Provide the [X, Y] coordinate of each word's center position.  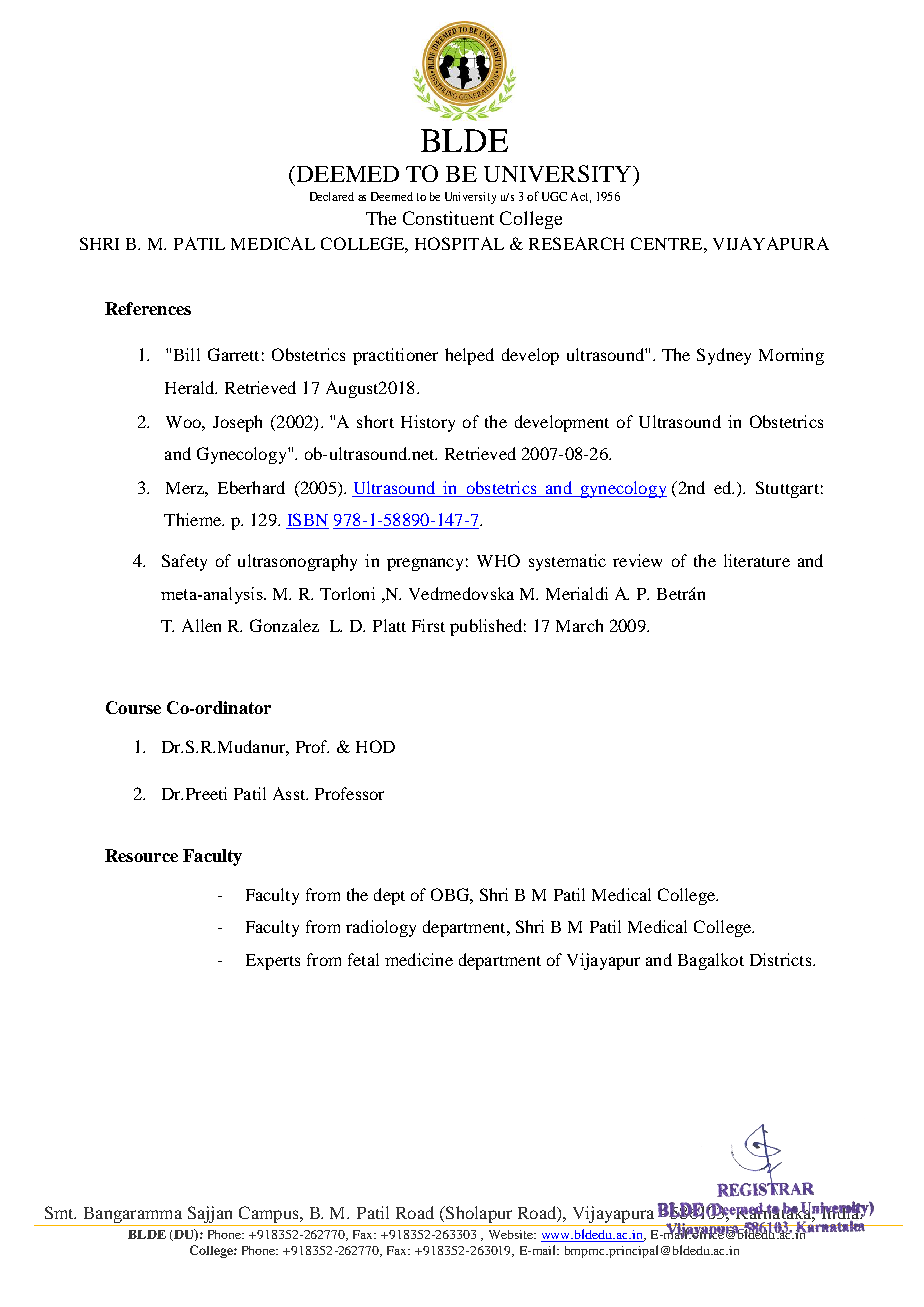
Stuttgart [787, 489]
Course [133, 707]
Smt [60, 1212]
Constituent [448, 218]
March [579, 625]
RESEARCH [576, 243]
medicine [419, 959]
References [148, 308]
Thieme [193, 519]
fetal [363, 959]
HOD [375, 746]
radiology [381, 928]
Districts [782, 959]
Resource [141, 855]
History [428, 423]
